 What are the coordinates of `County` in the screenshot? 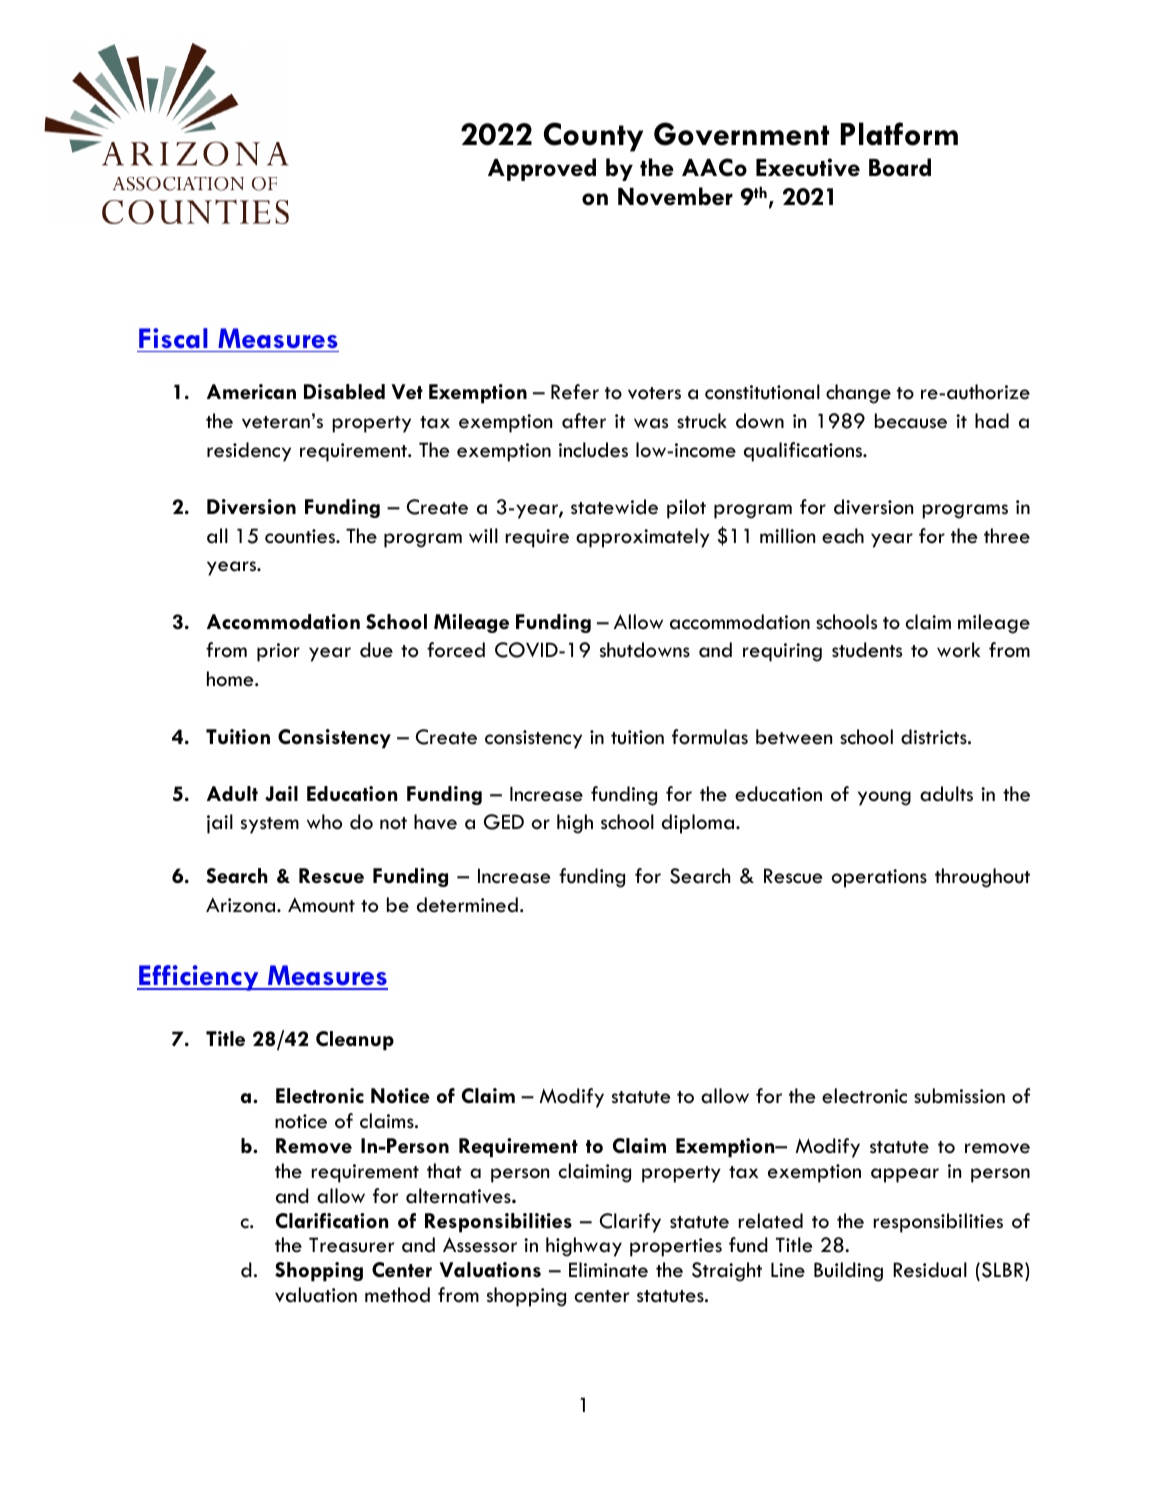 It's located at (593, 137).
